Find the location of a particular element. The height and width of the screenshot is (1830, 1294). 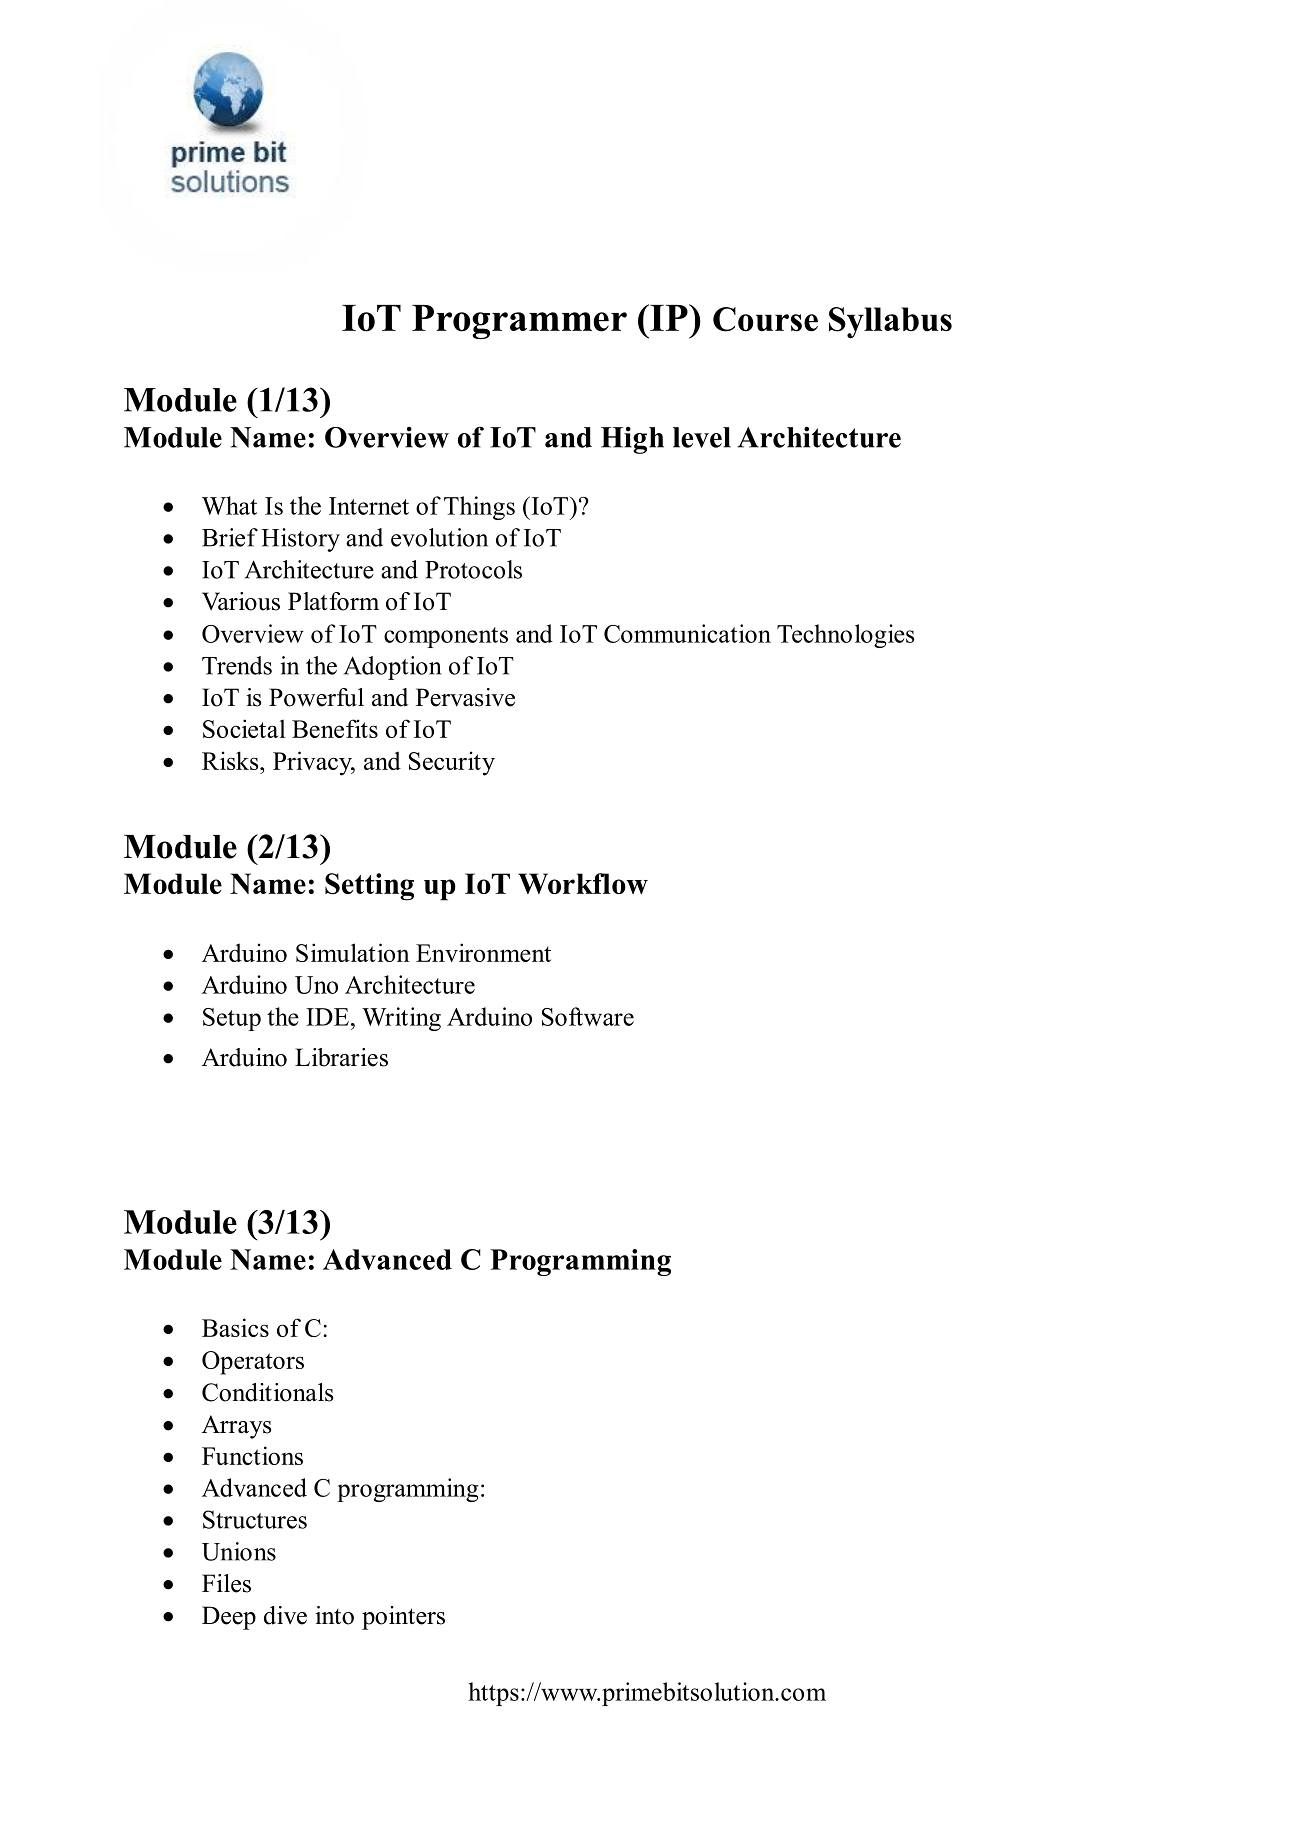

Software is located at coordinates (588, 1016).
